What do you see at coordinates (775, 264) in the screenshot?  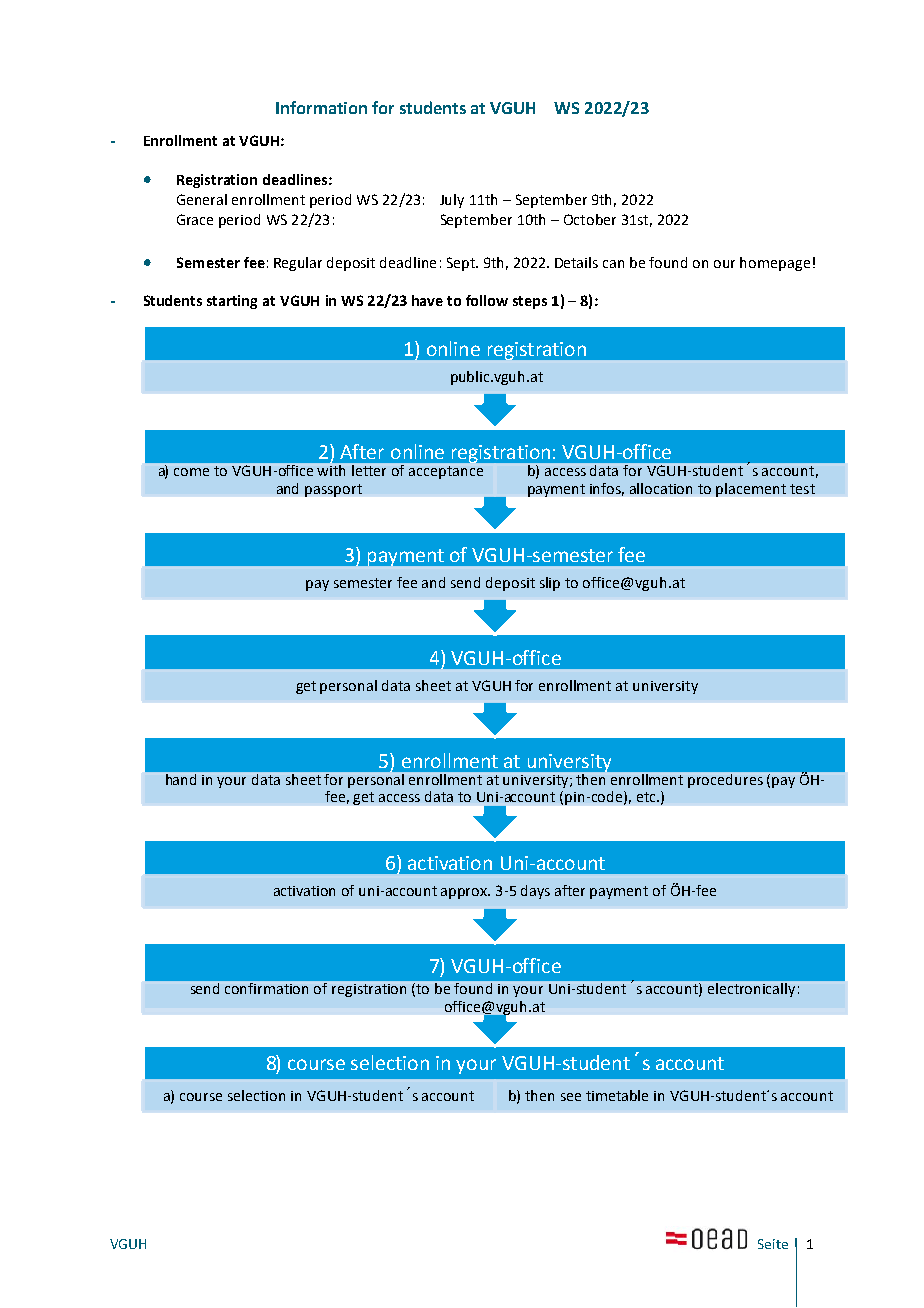 I see `homepage` at bounding box center [775, 264].
